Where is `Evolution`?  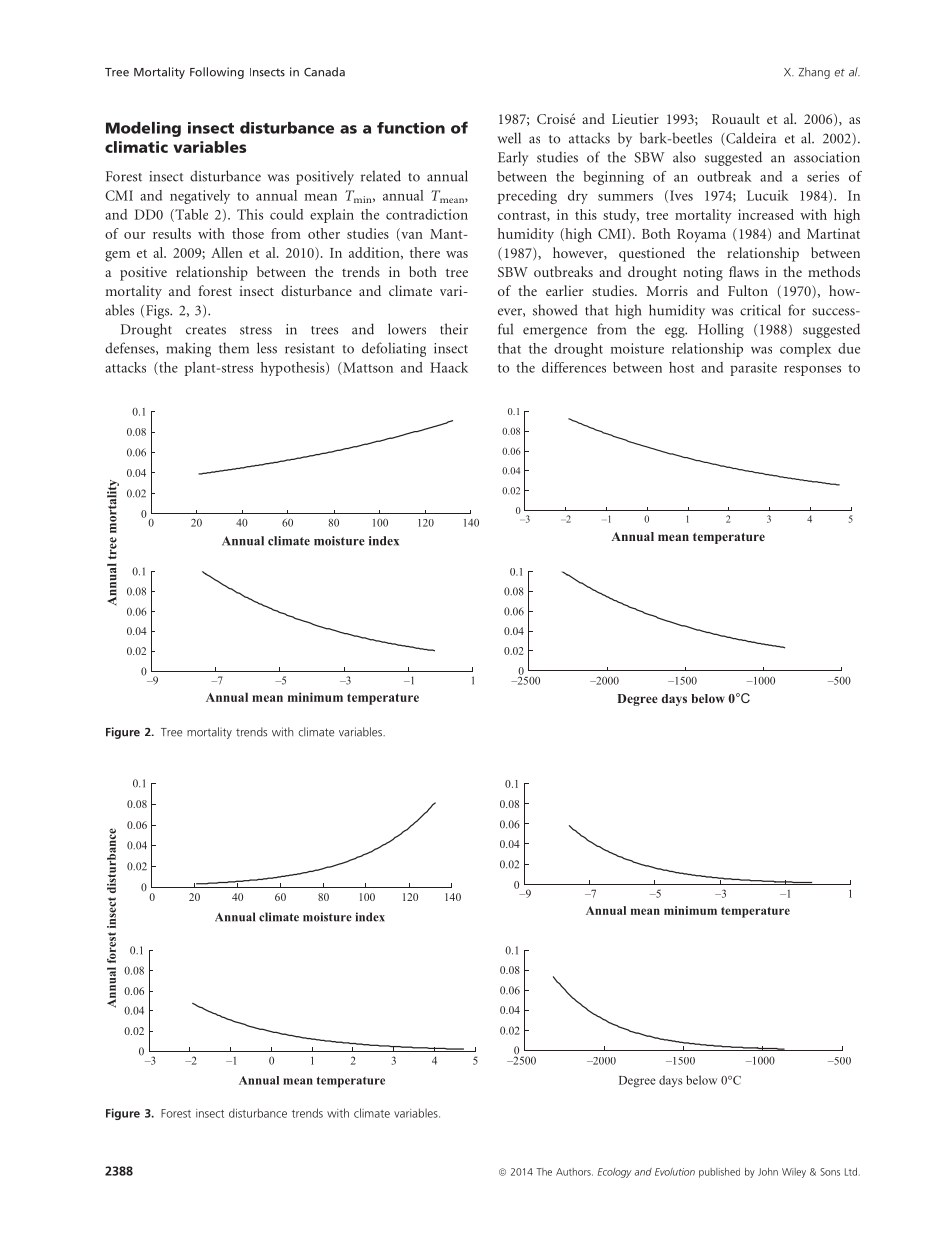
Evolution is located at coordinates (675, 1172).
